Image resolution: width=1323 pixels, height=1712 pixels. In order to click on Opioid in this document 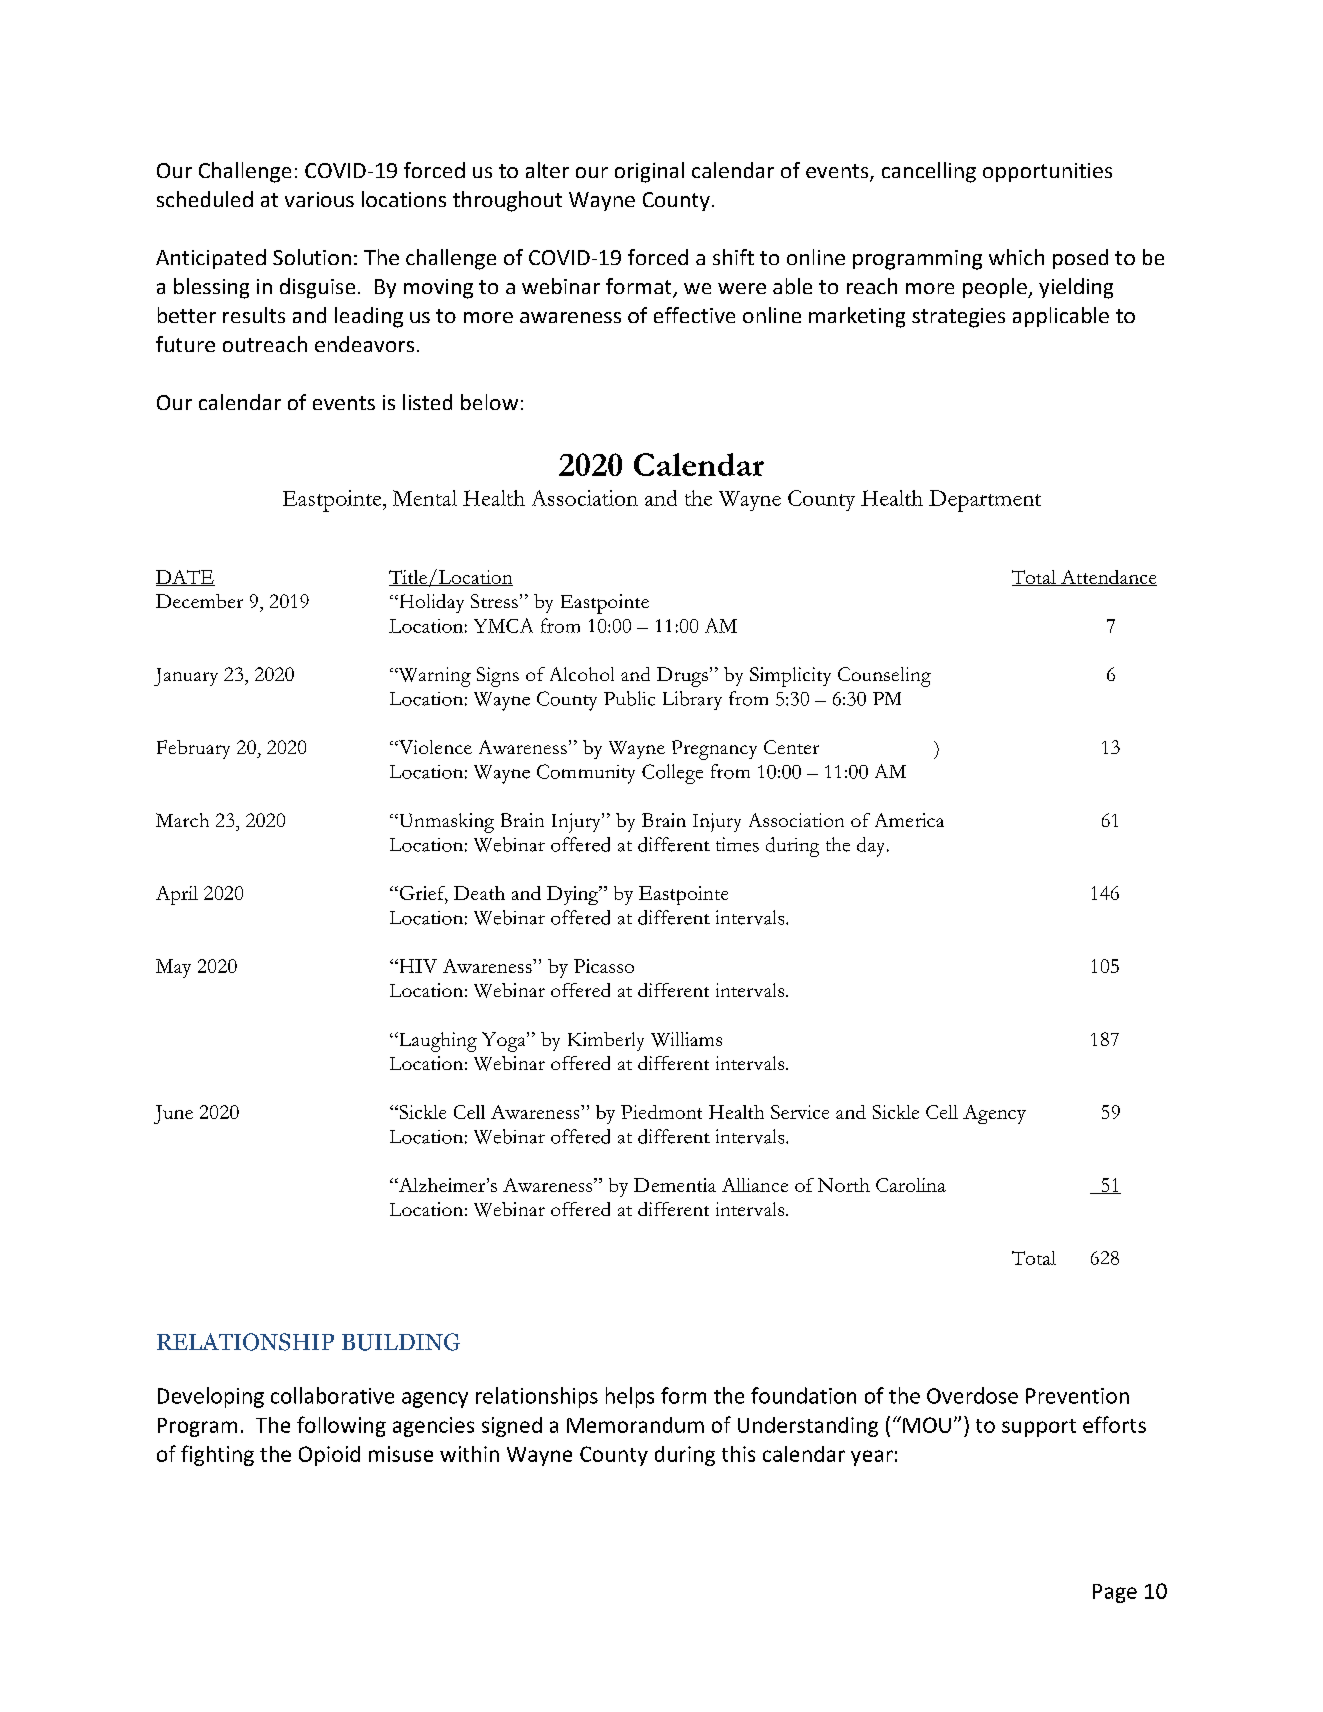, I will do `click(329, 1456)`.
